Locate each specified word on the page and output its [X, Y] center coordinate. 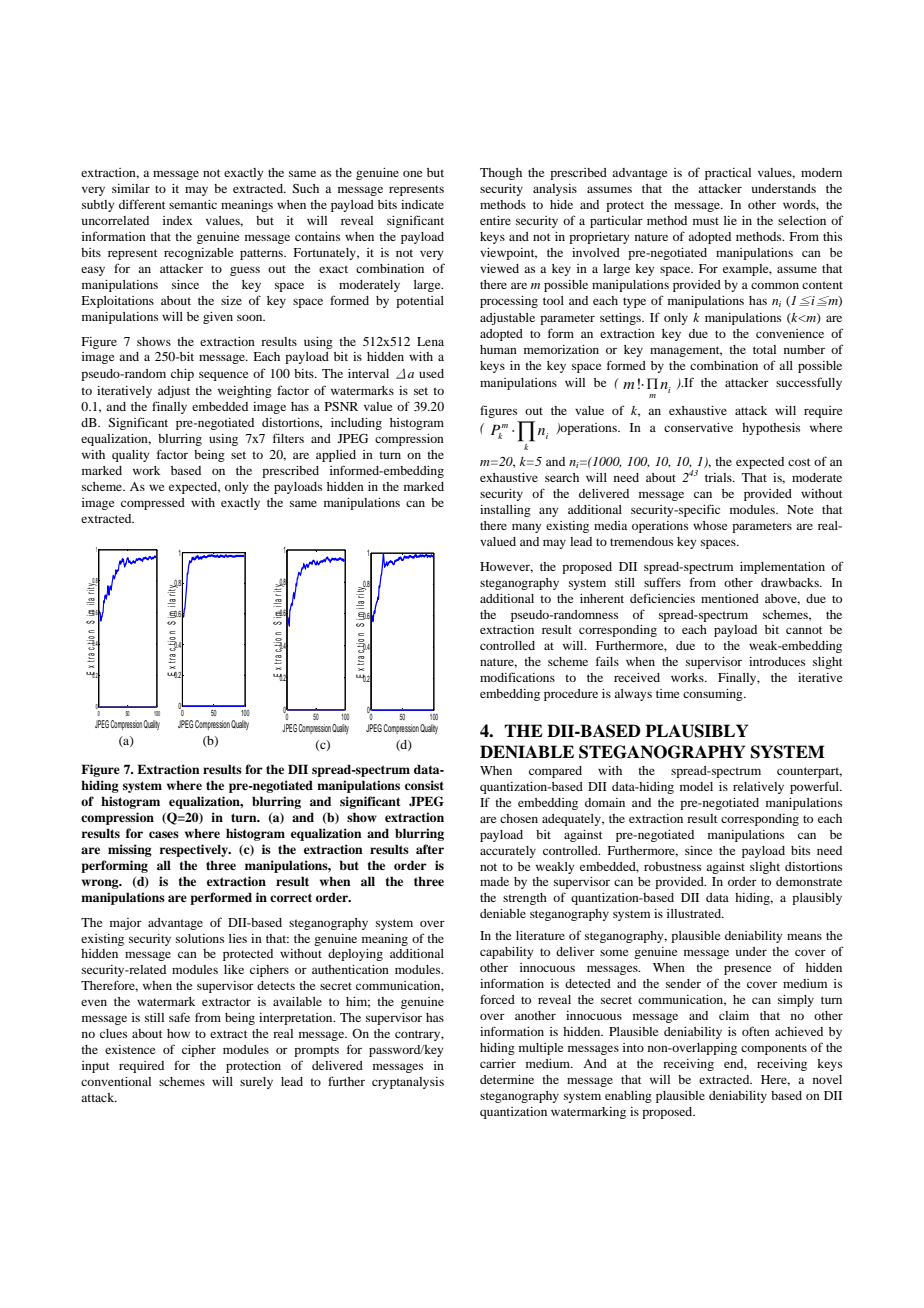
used [431, 373]
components [774, 1049]
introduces [777, 661]
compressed [153, 504]
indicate [422, 204]
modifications [517, 677]
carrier [498, 1063]
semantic [193, 204]
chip [182, 375]
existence [130, 1049]
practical [728, 174]
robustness [672, 866]
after [430, 849]
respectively [194, 850]
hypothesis [771, 429]
